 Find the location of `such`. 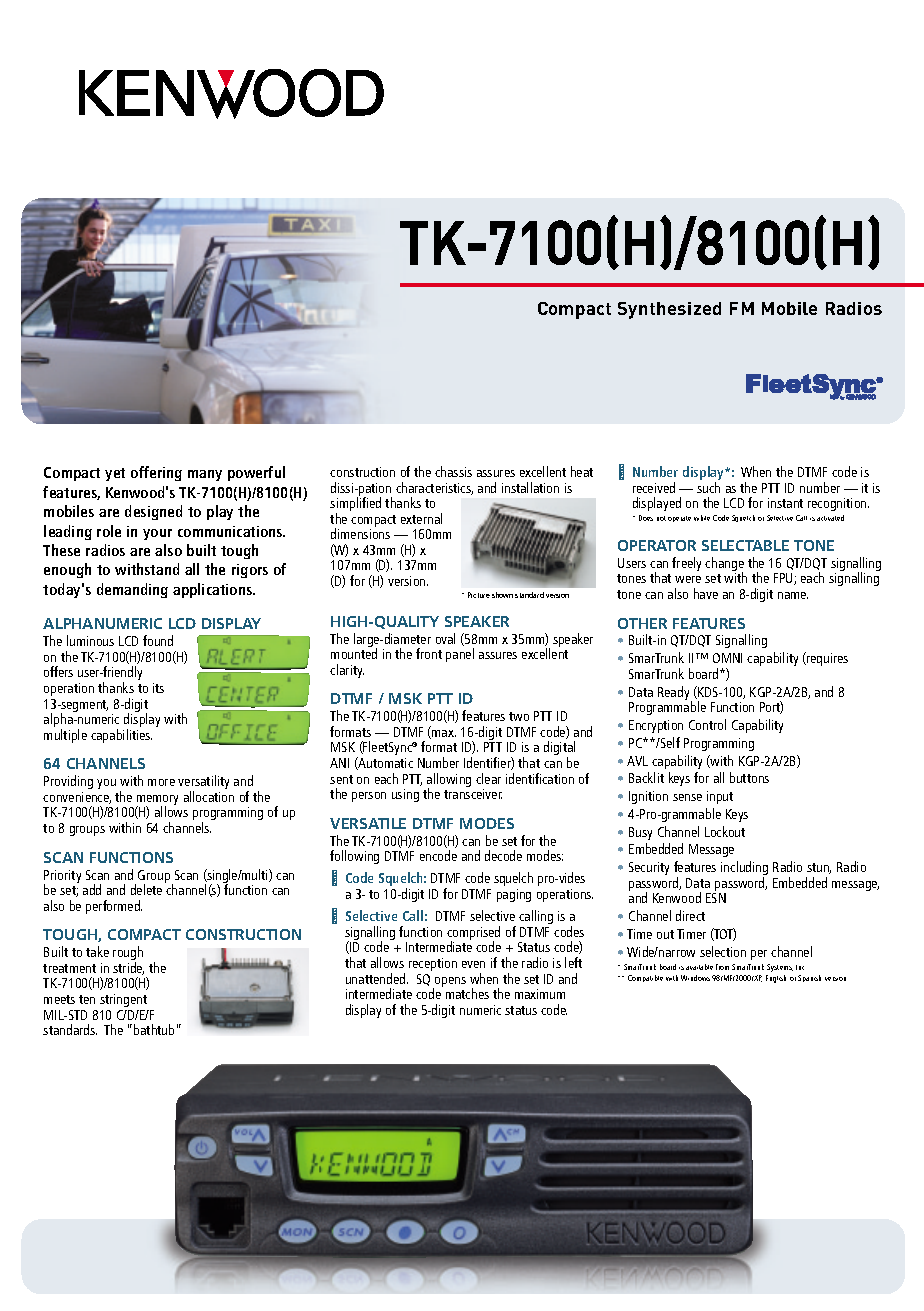

such is located at coordinates (708, 487).
